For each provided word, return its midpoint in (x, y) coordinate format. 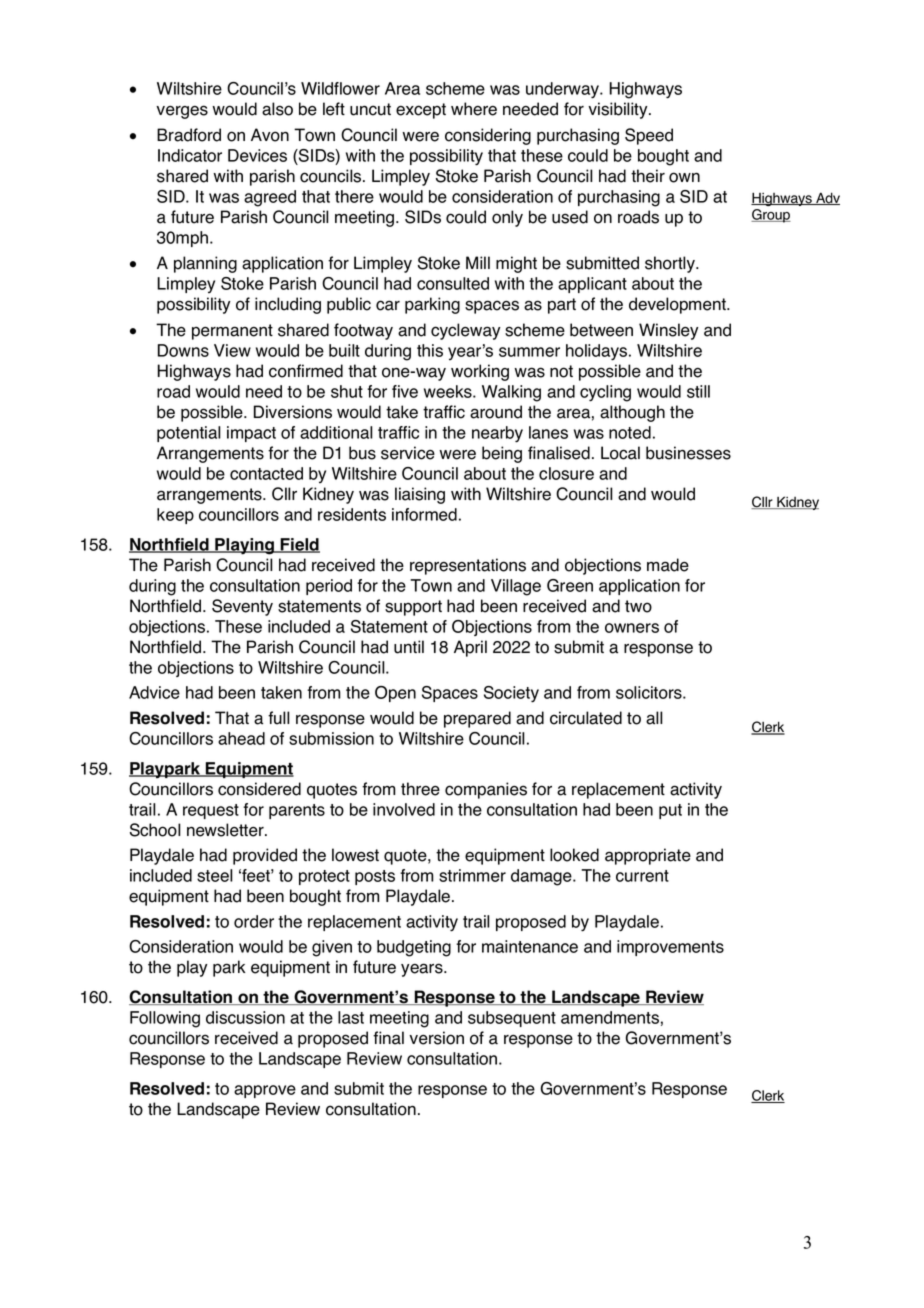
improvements (670, 948)
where (474, 109)
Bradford (189, 135)
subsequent (512, 1019)
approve (265, 1091)
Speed (649, 136)
